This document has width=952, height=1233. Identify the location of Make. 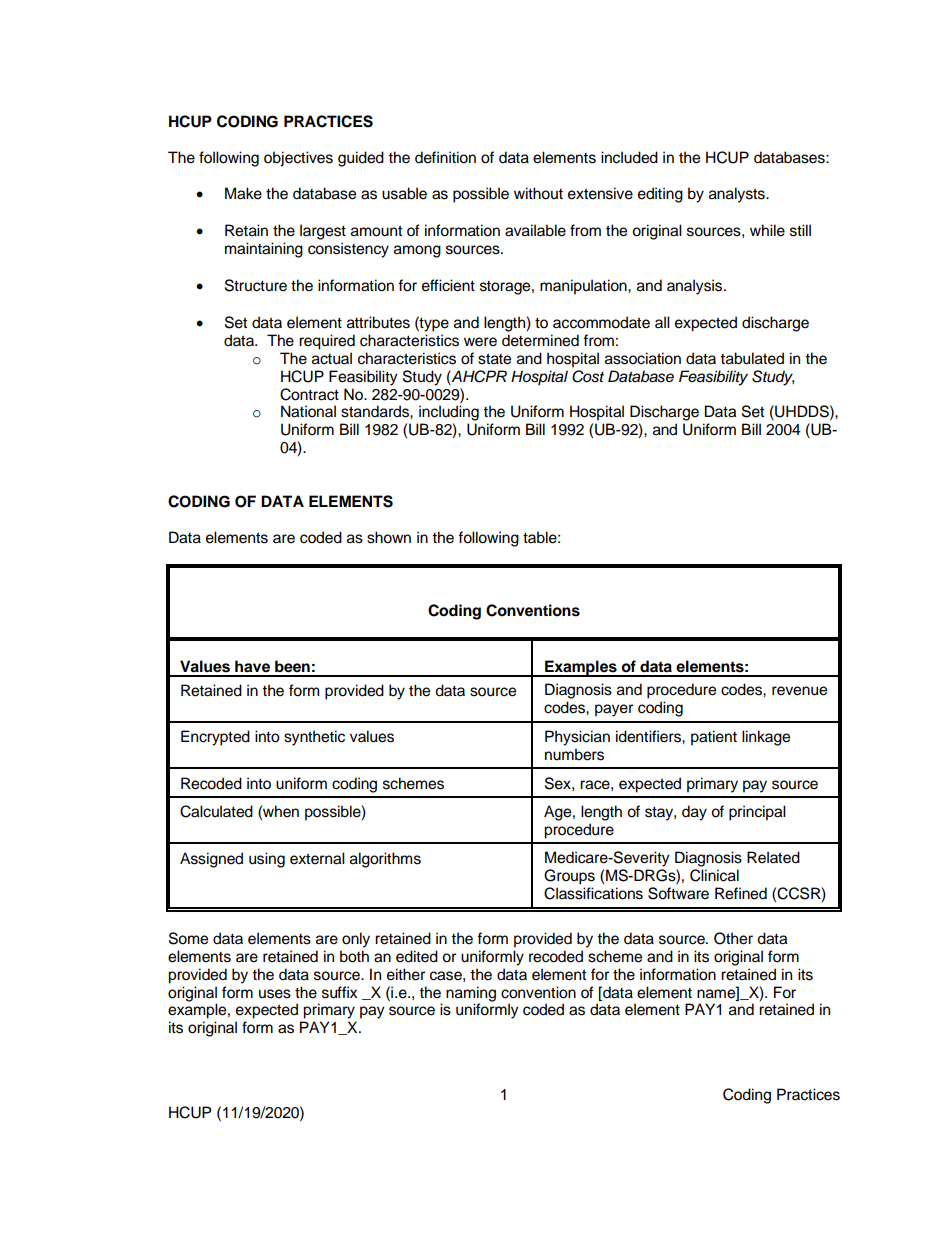
(243, 193).
